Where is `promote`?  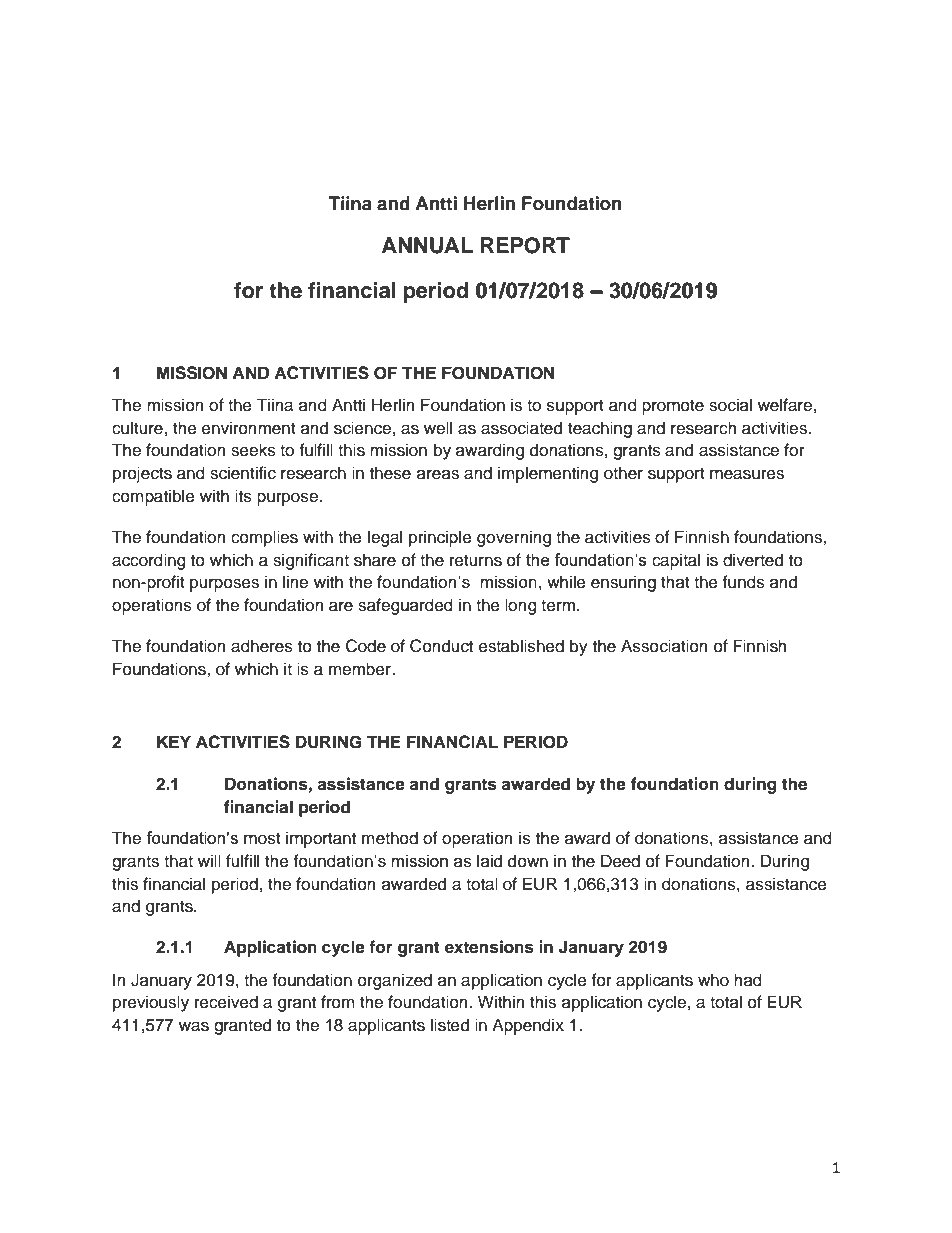
promote is located at coordinates (673, 407).
